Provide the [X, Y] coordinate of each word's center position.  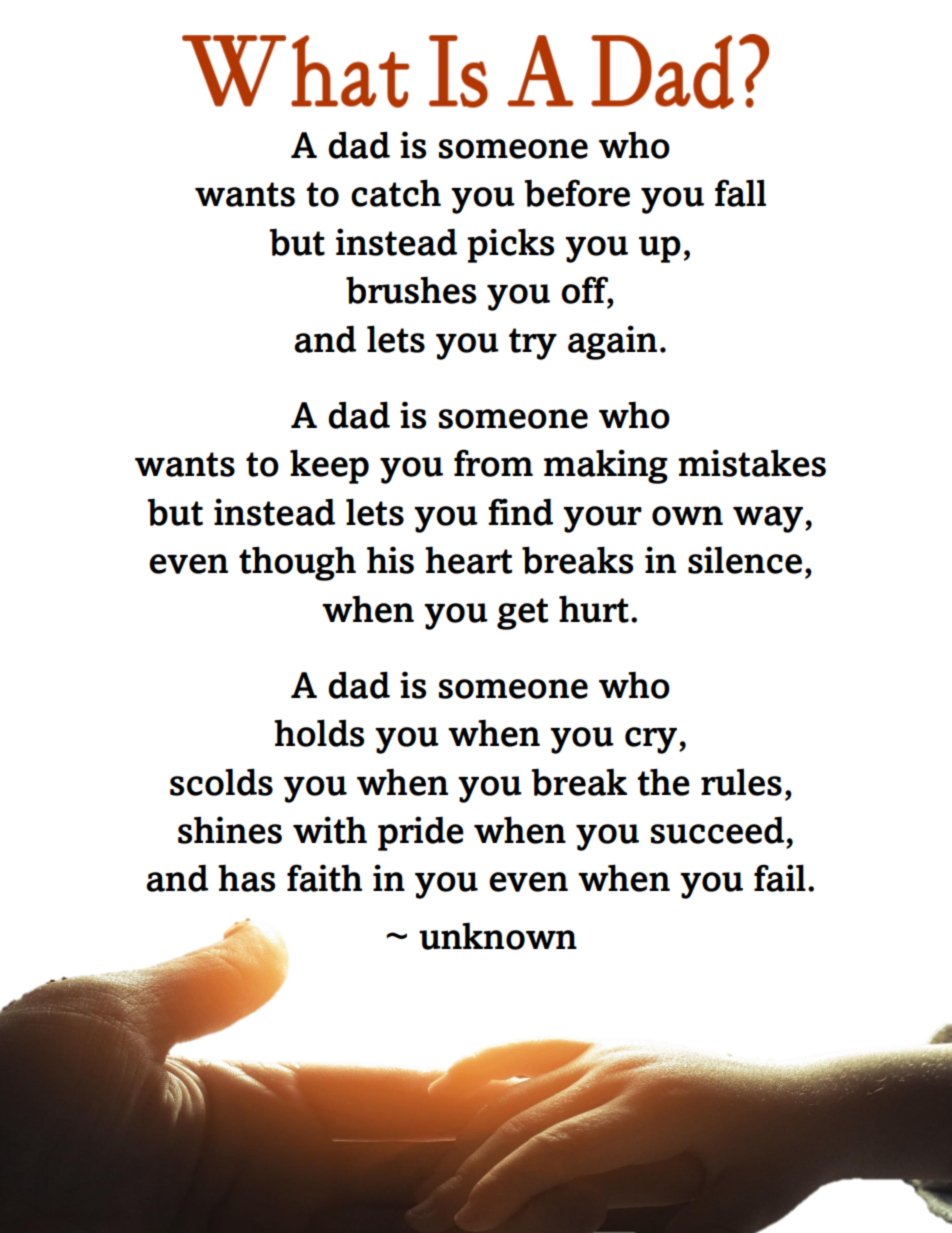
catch [396, 193]
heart [468, 560]
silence [745, 560]
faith [324, 878]
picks [510, 245]
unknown [498, 936]
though [297, 563]
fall [740, 193]
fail [780, 878]
